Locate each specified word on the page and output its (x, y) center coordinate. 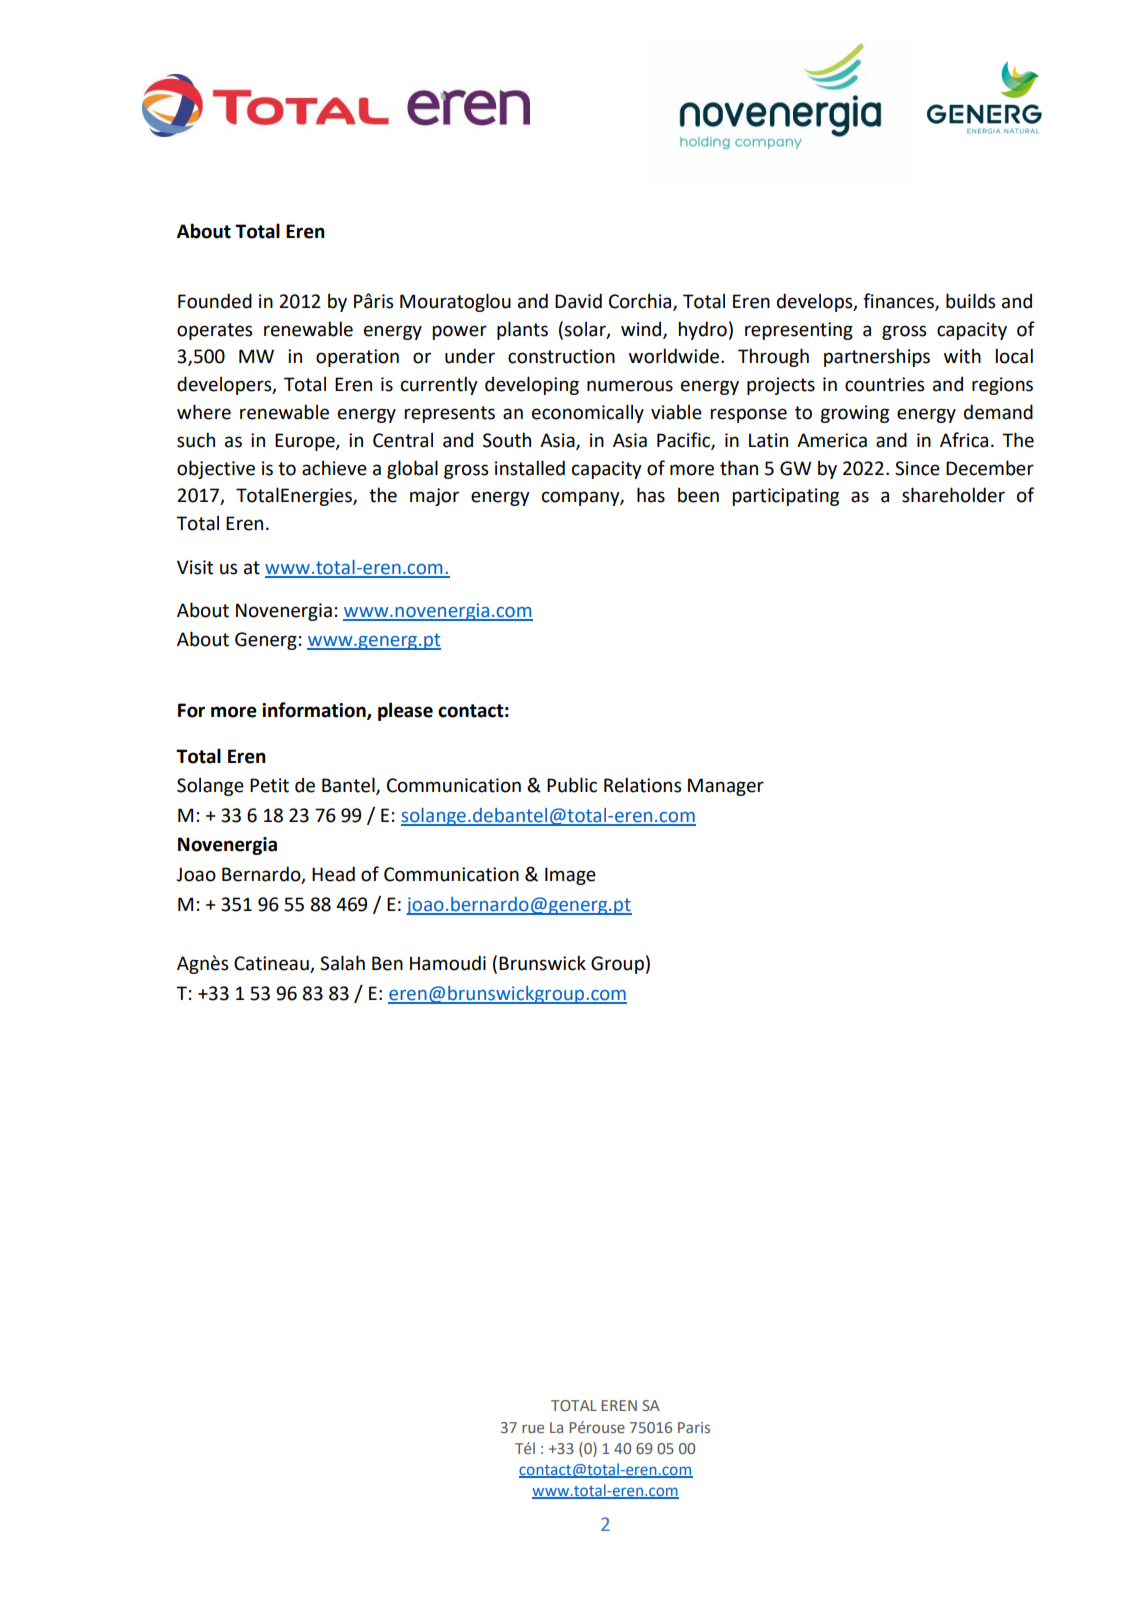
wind (642, 330)
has (651, 495)
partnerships (877, 357)
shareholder (953, 495)
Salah (342, 963)
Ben (387, 963)
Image (570, 876)
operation (357, 358)
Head (333, 874)
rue (533, 1428)
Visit (195, 567)
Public (572, 785)
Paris (694, 1427)
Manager (726, 787)
